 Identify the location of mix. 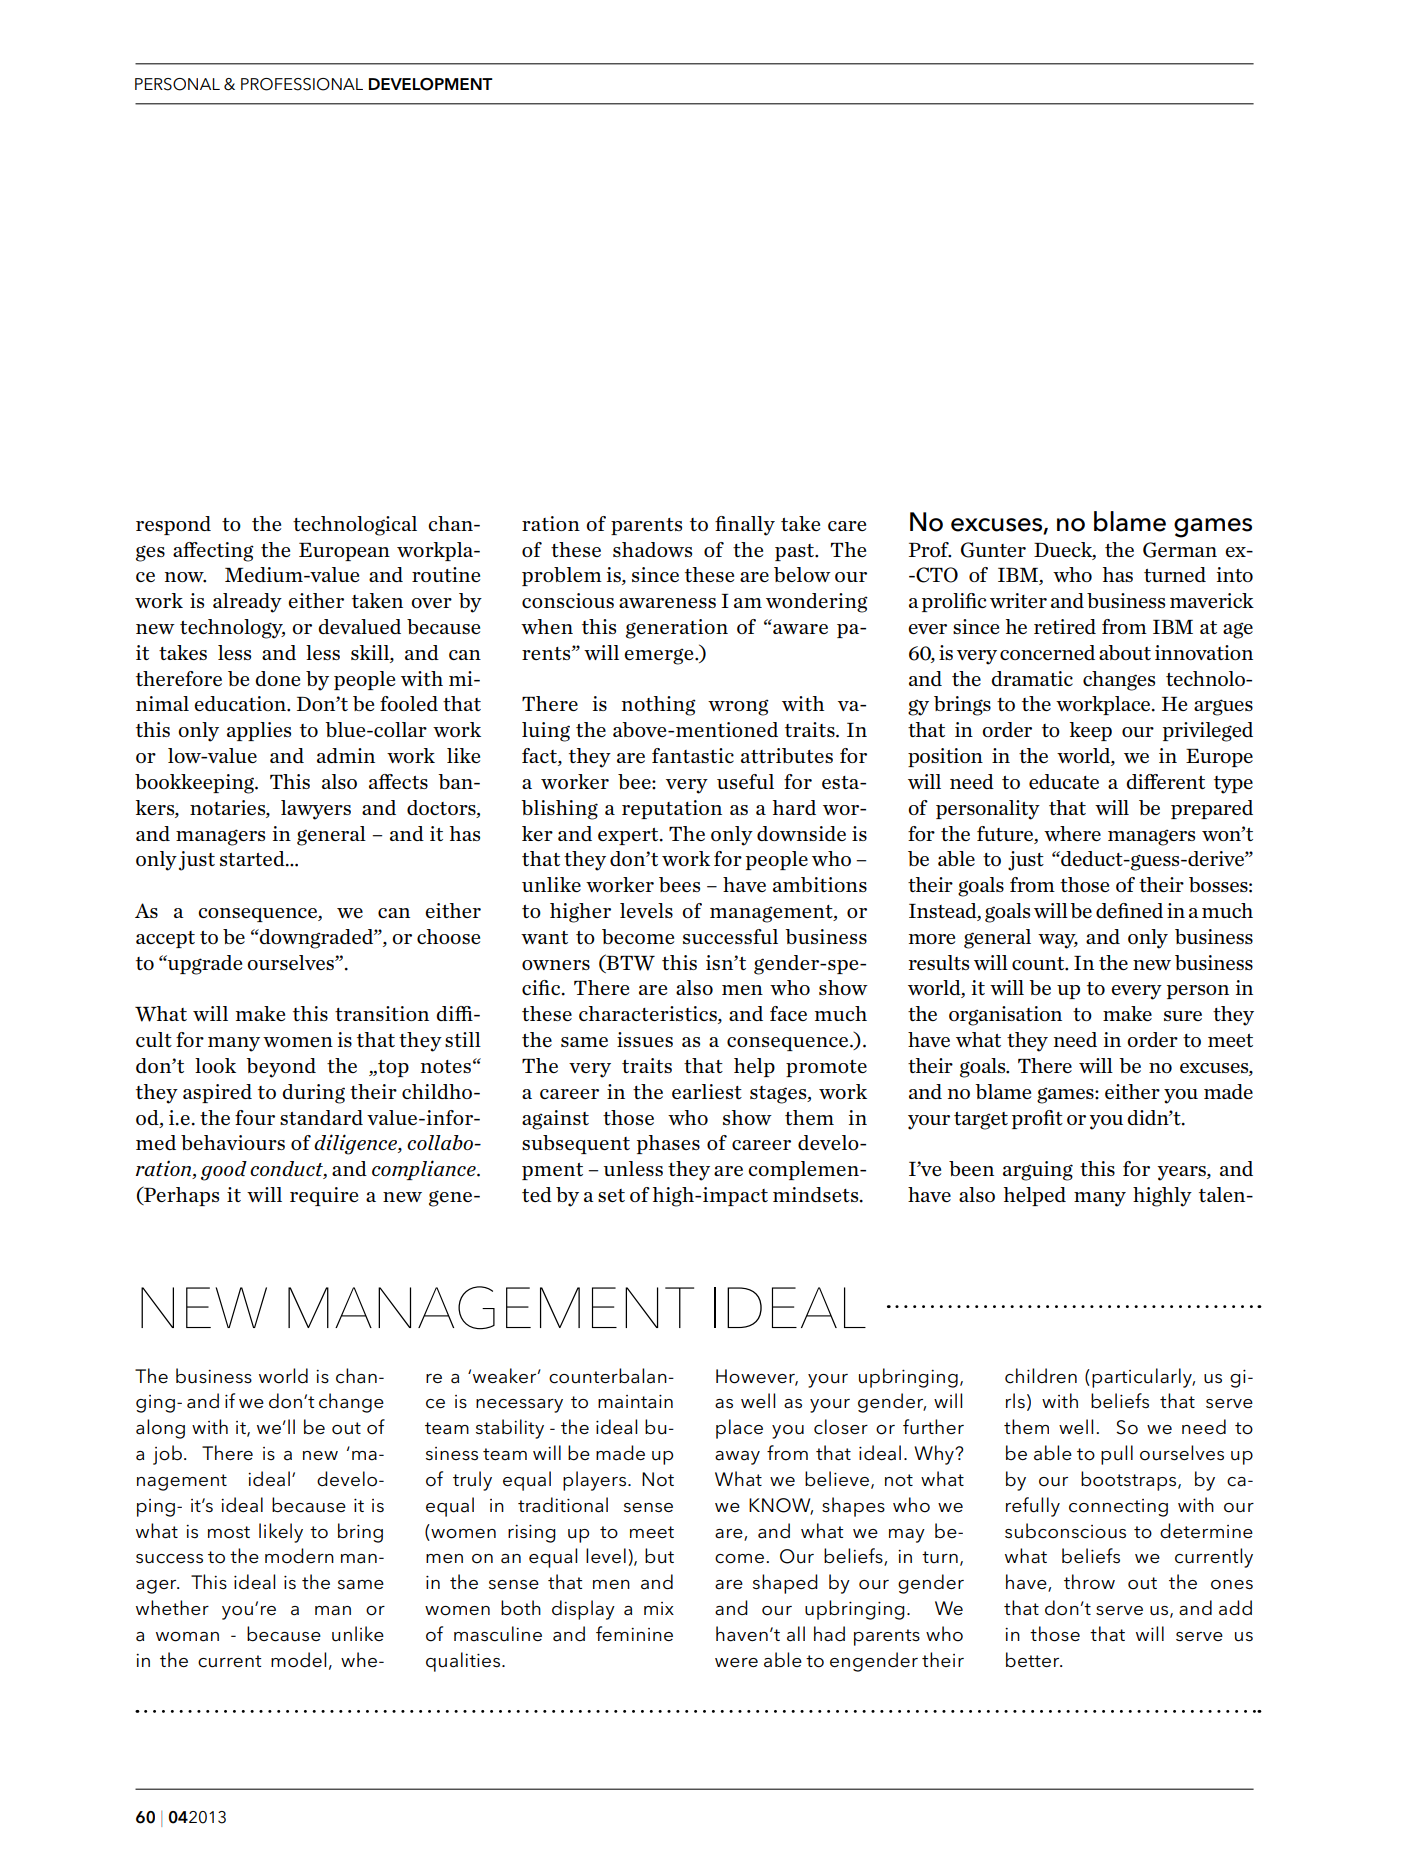
(659, 1608).
